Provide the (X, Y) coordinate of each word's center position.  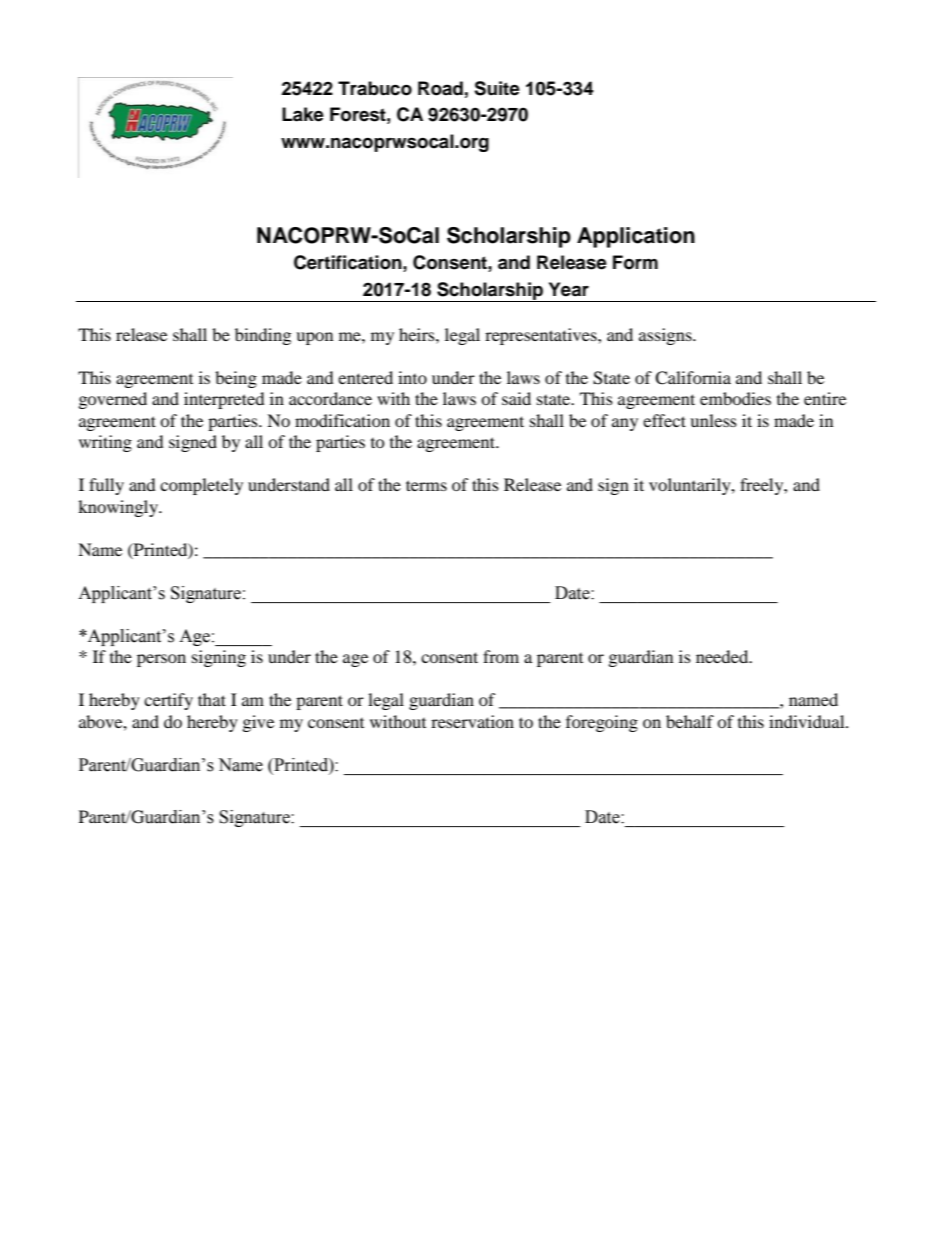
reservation (472, 721)
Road (440, 88)
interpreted (224, 400)
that (212, 699)
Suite (497, 88)
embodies (735, 398)
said (516, 398)
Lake (303, 114)
